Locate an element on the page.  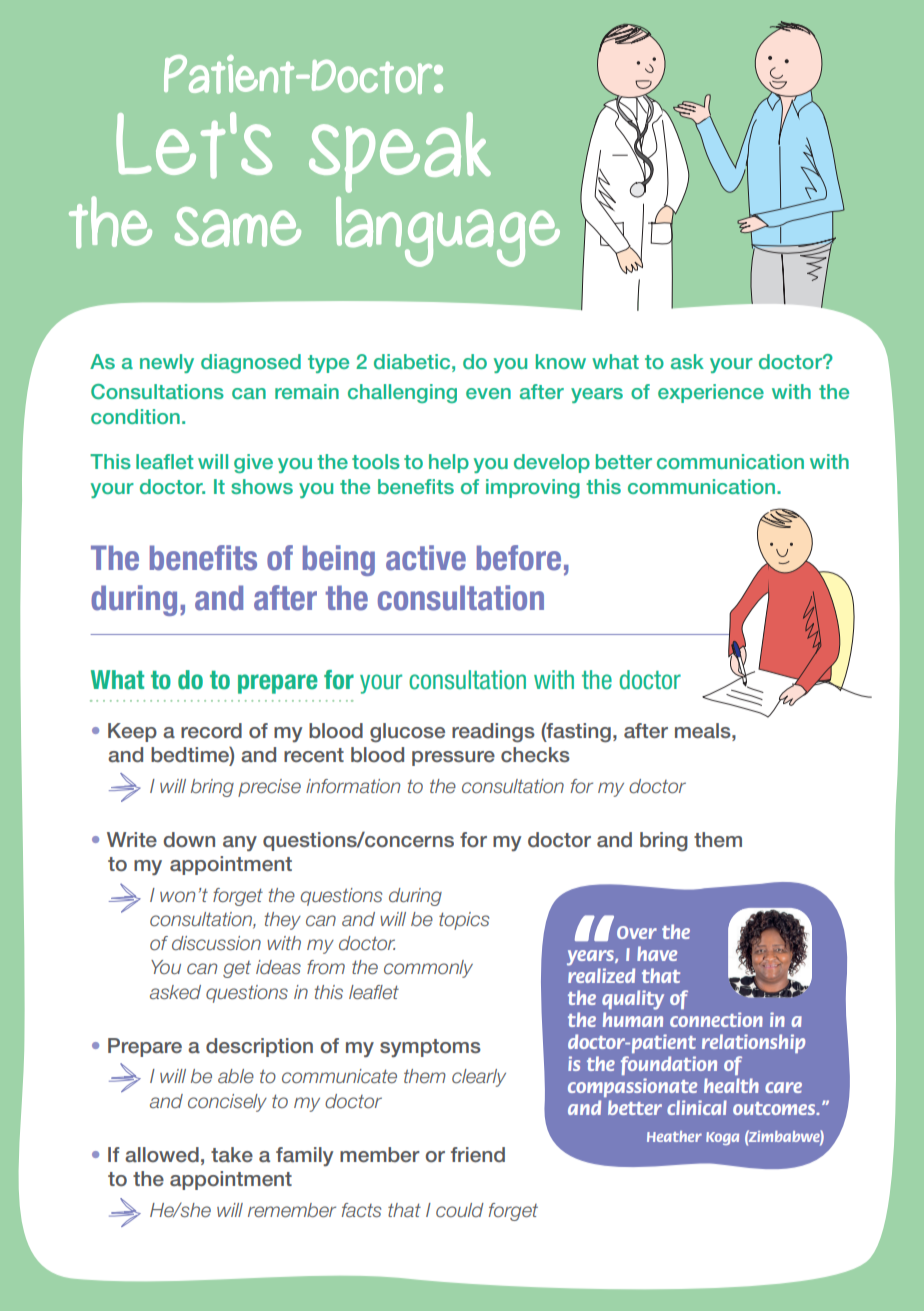
take is located at coordinates (232, 1154).
